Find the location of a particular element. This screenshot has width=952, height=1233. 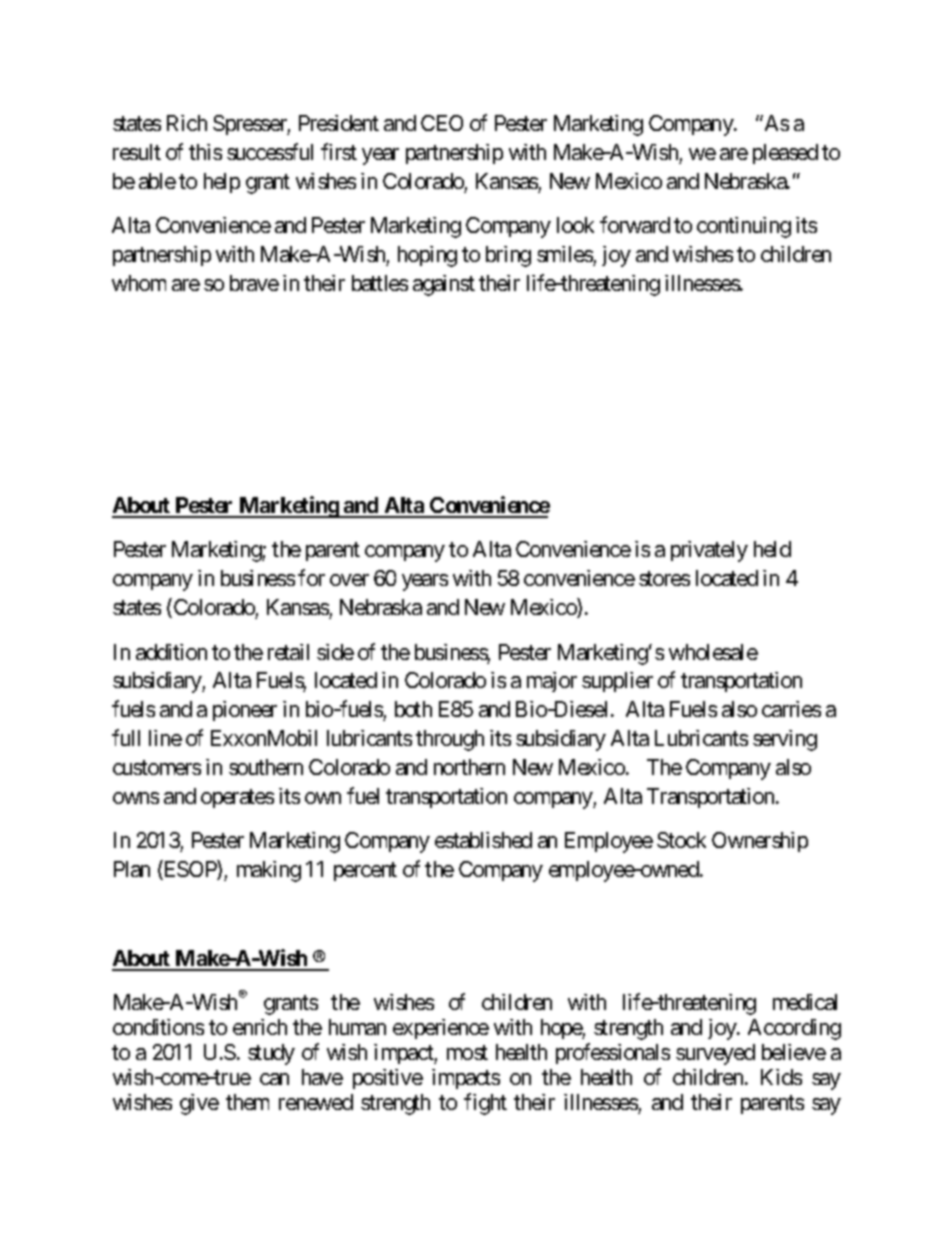

addition is located at coordinates (171, 652).
